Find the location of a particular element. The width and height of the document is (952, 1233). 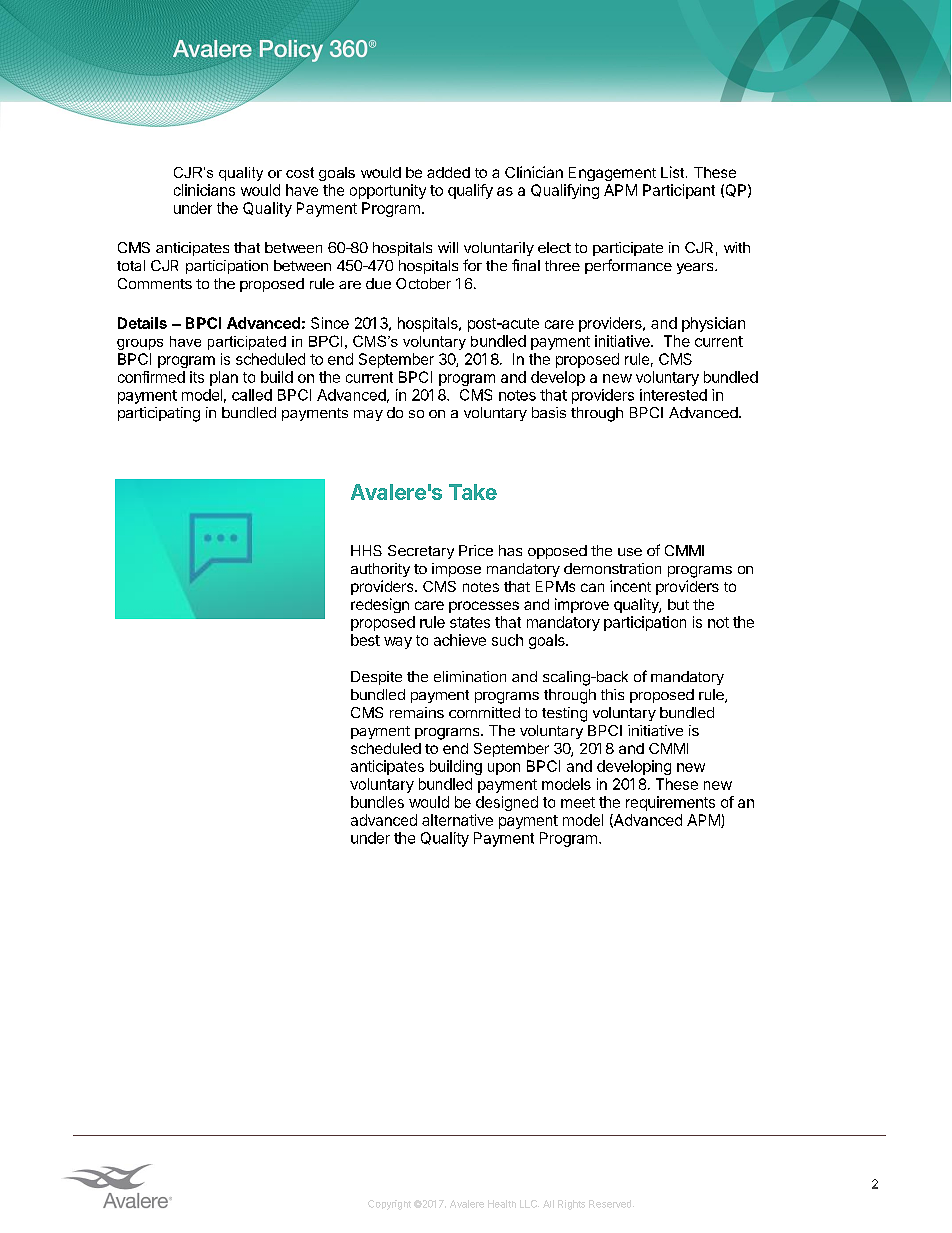

added is located at coordinates (448, 172).
